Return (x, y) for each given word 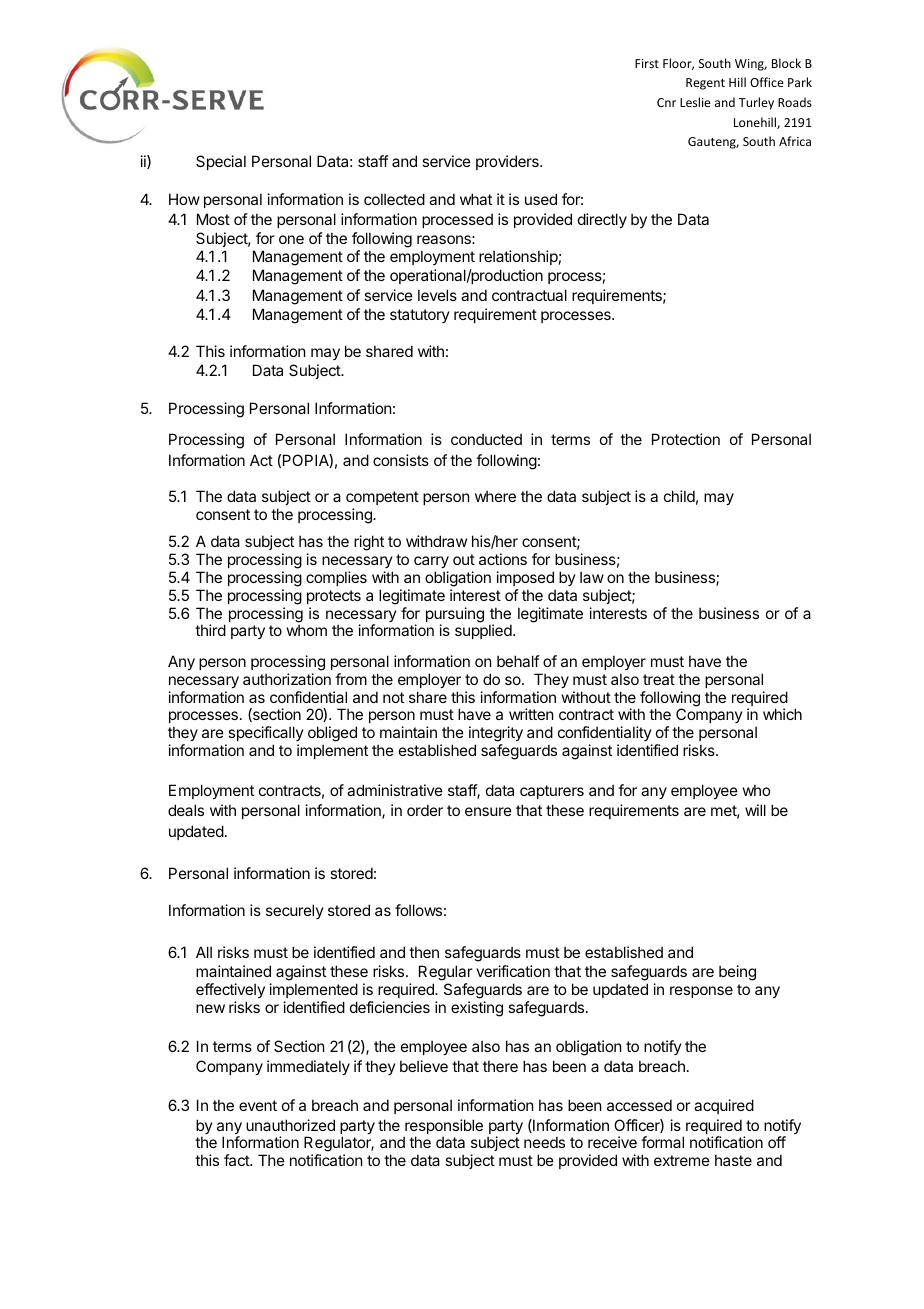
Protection (686, 439)
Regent (705, 84)
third (210, 630)
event (258, 1105)
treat (659, 679)
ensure (488, 811)
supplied (484, 631)
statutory (420, 316)
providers (508, 162)
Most (213, 219)
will (755, 810)
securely (295, 911)
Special (221, 162)
